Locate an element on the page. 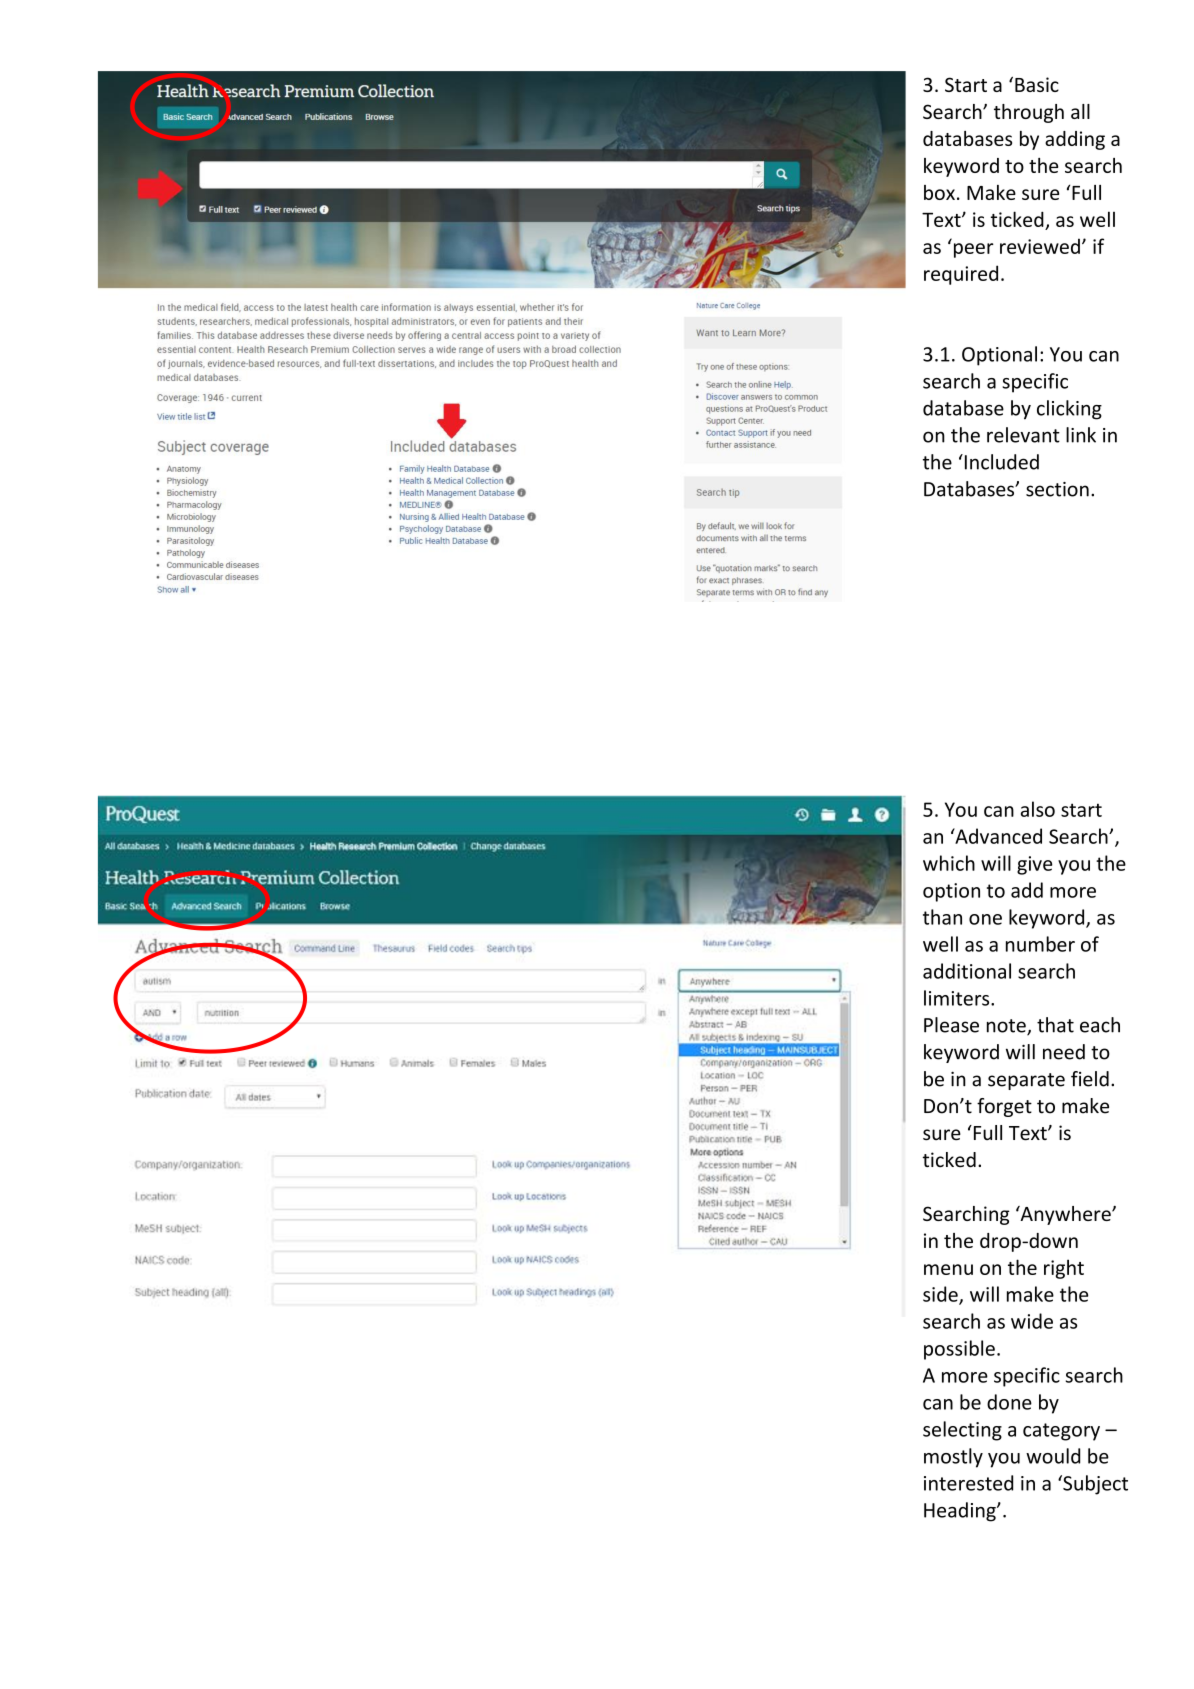  box is located at coordinates (939, 192).
